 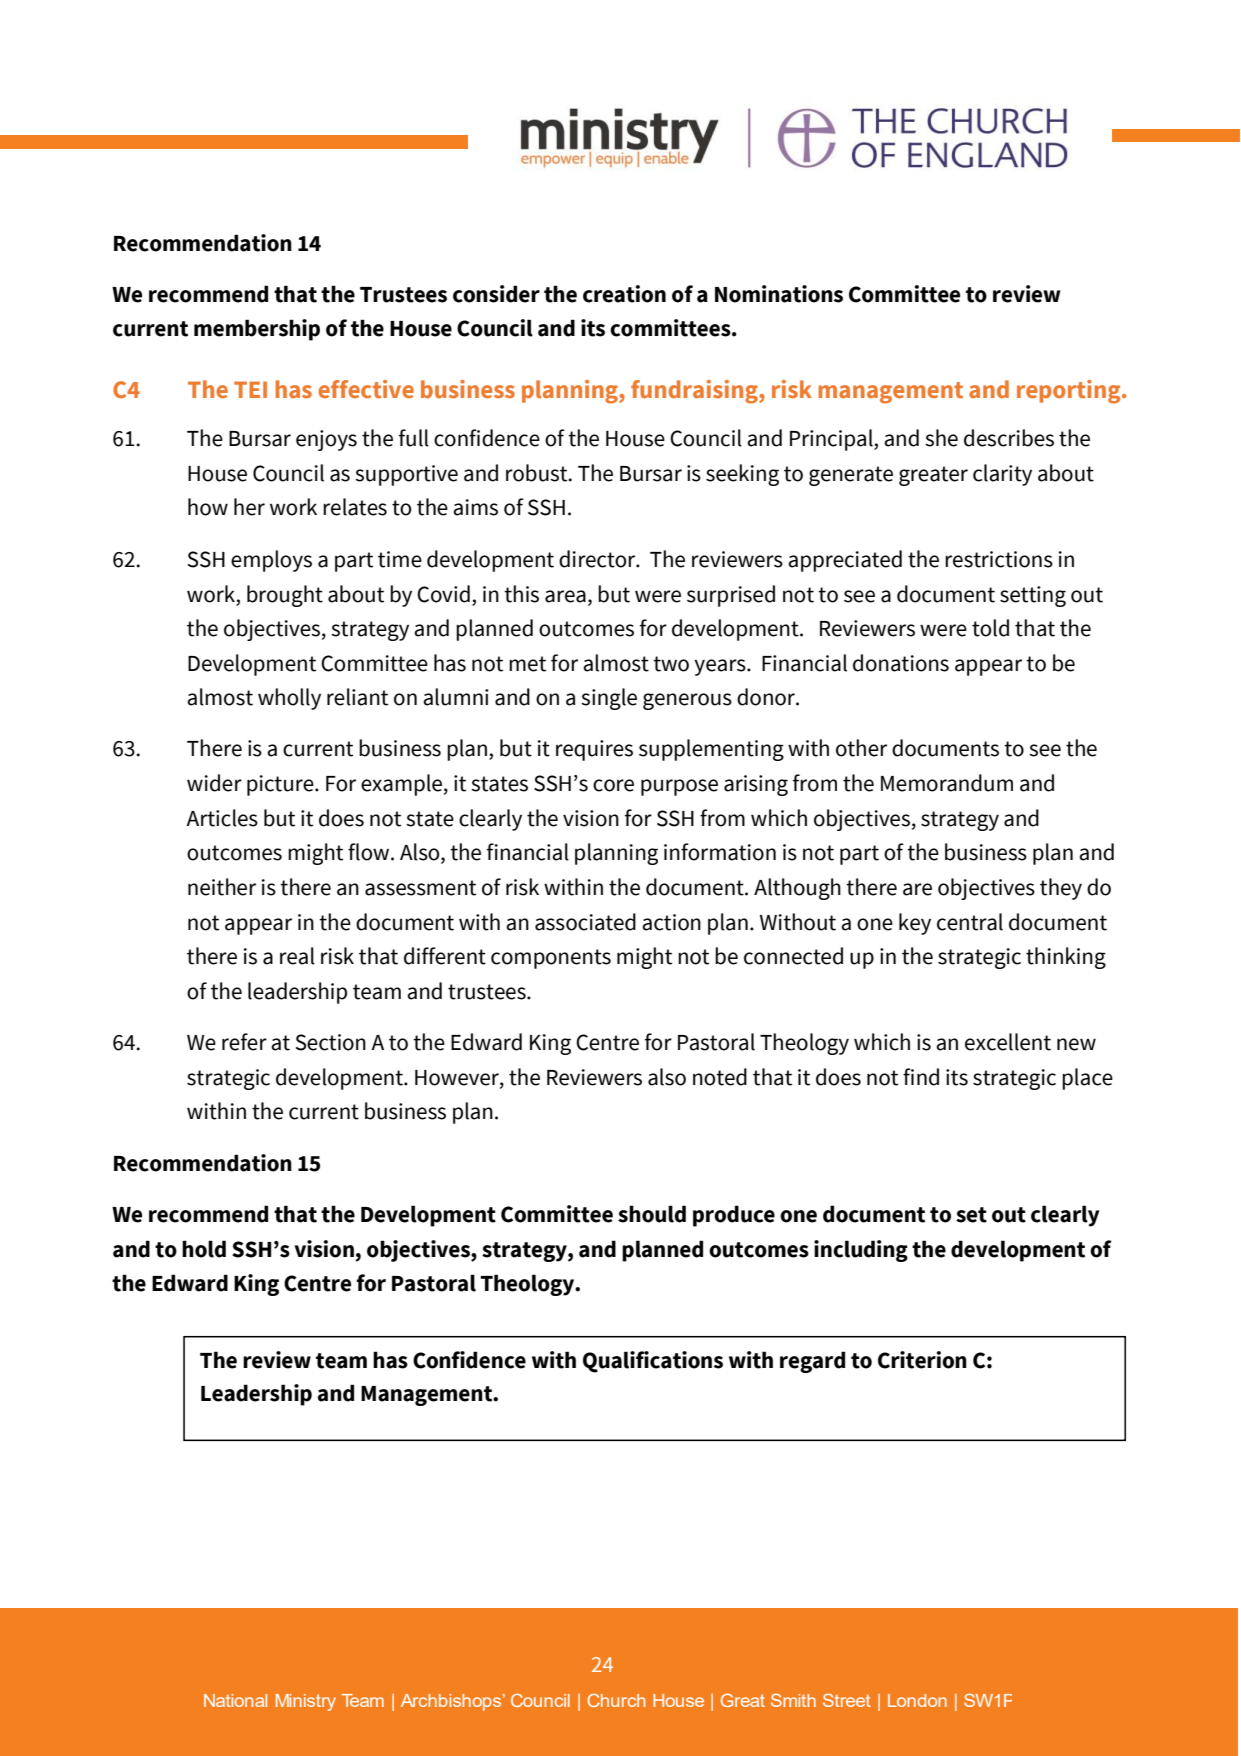 I want to click on noted, so click(x=720, y=1077).
